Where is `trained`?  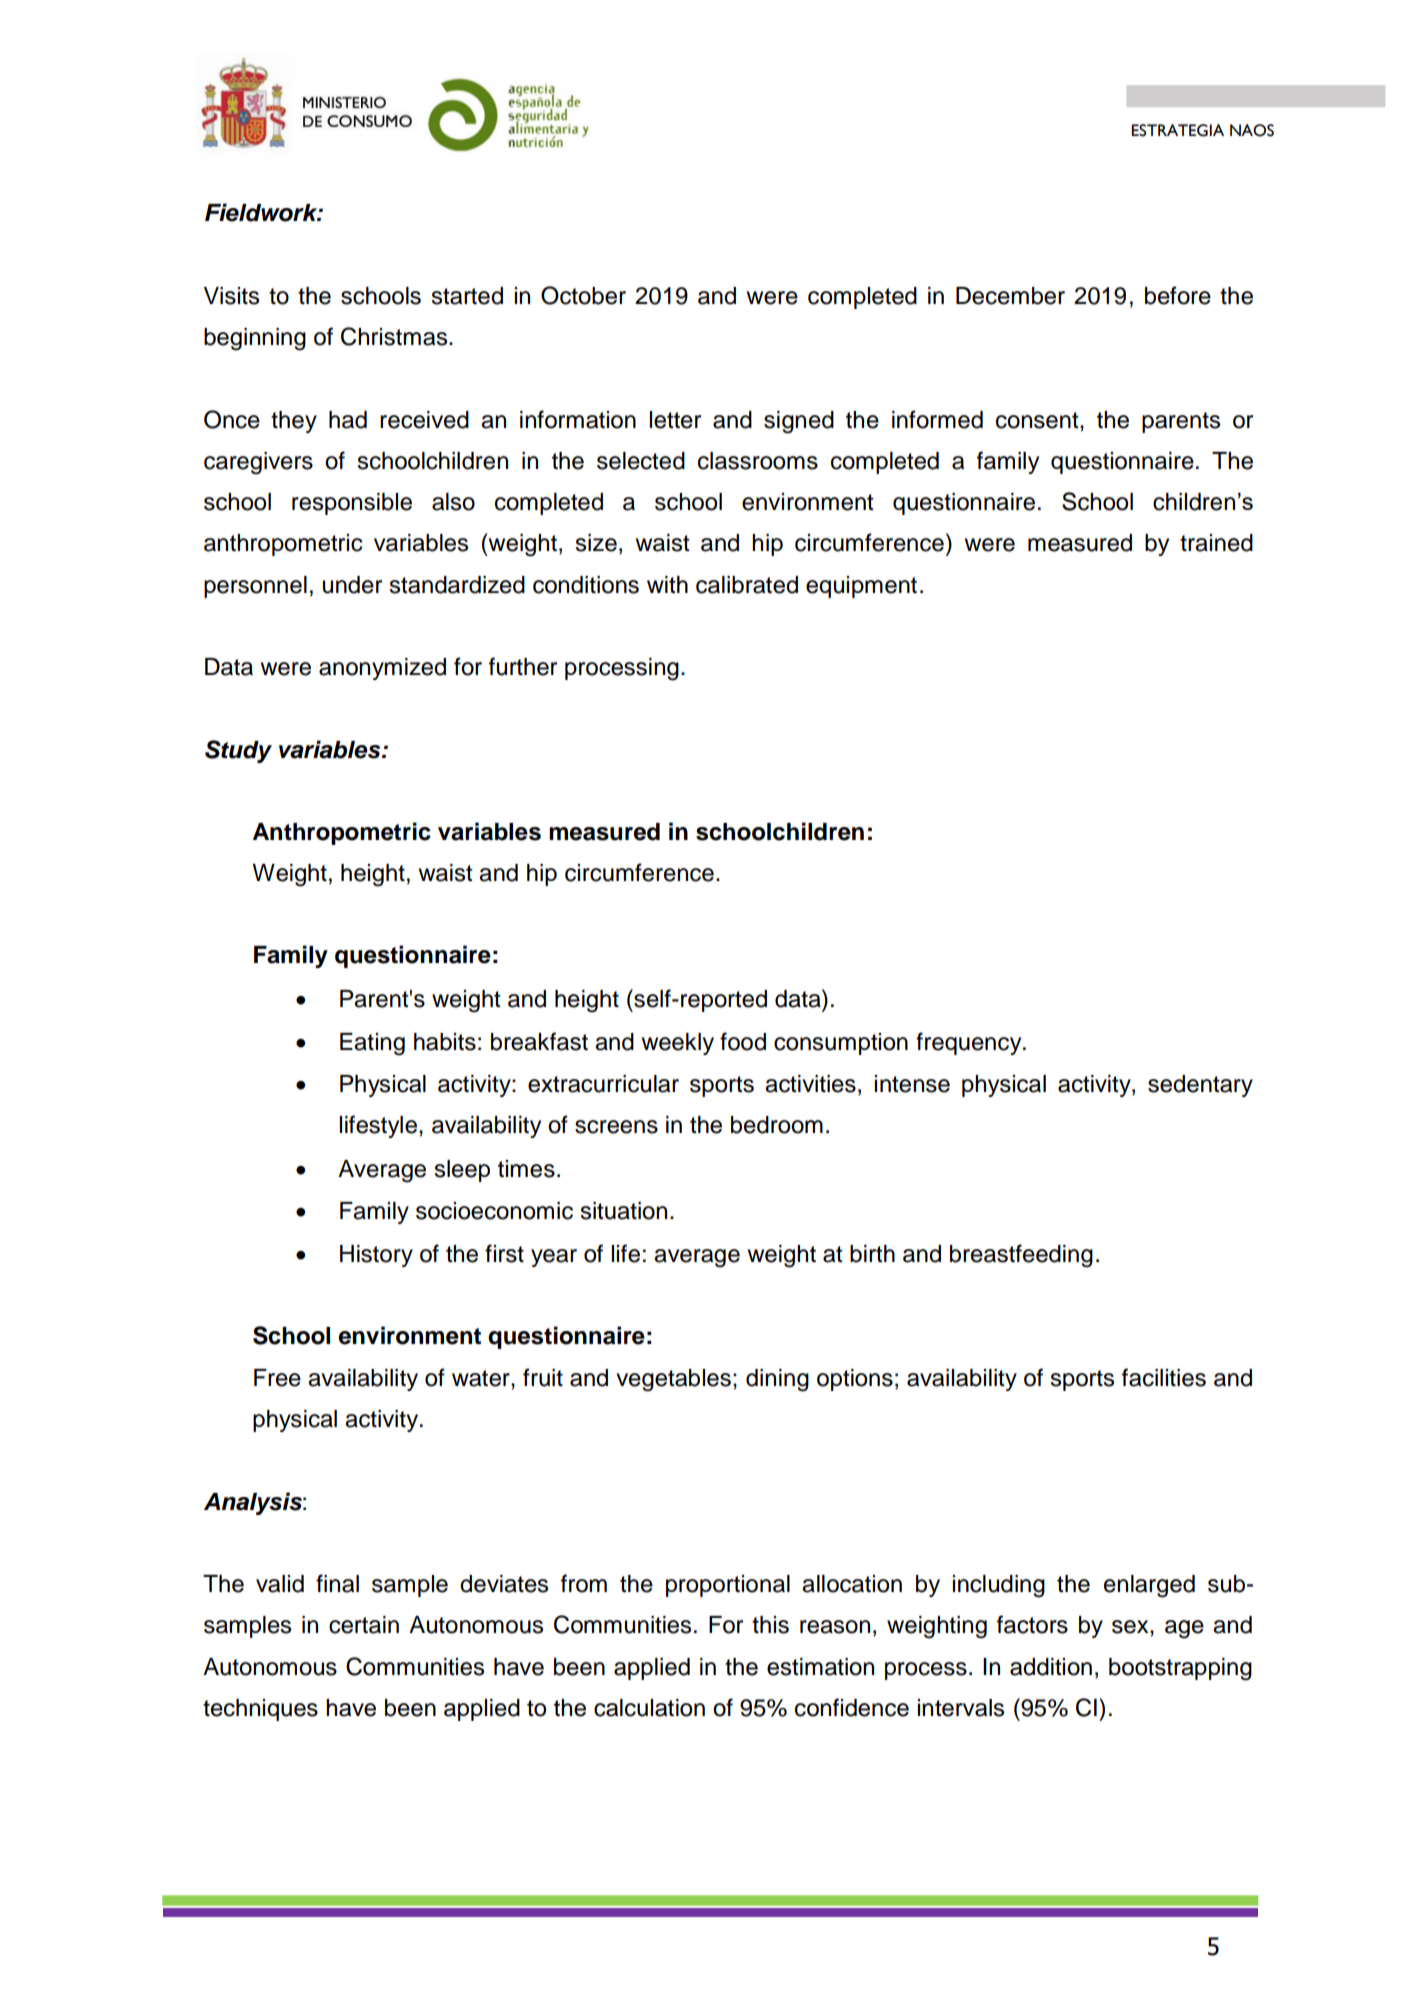 trained is located at coordinates (1216, 543).
